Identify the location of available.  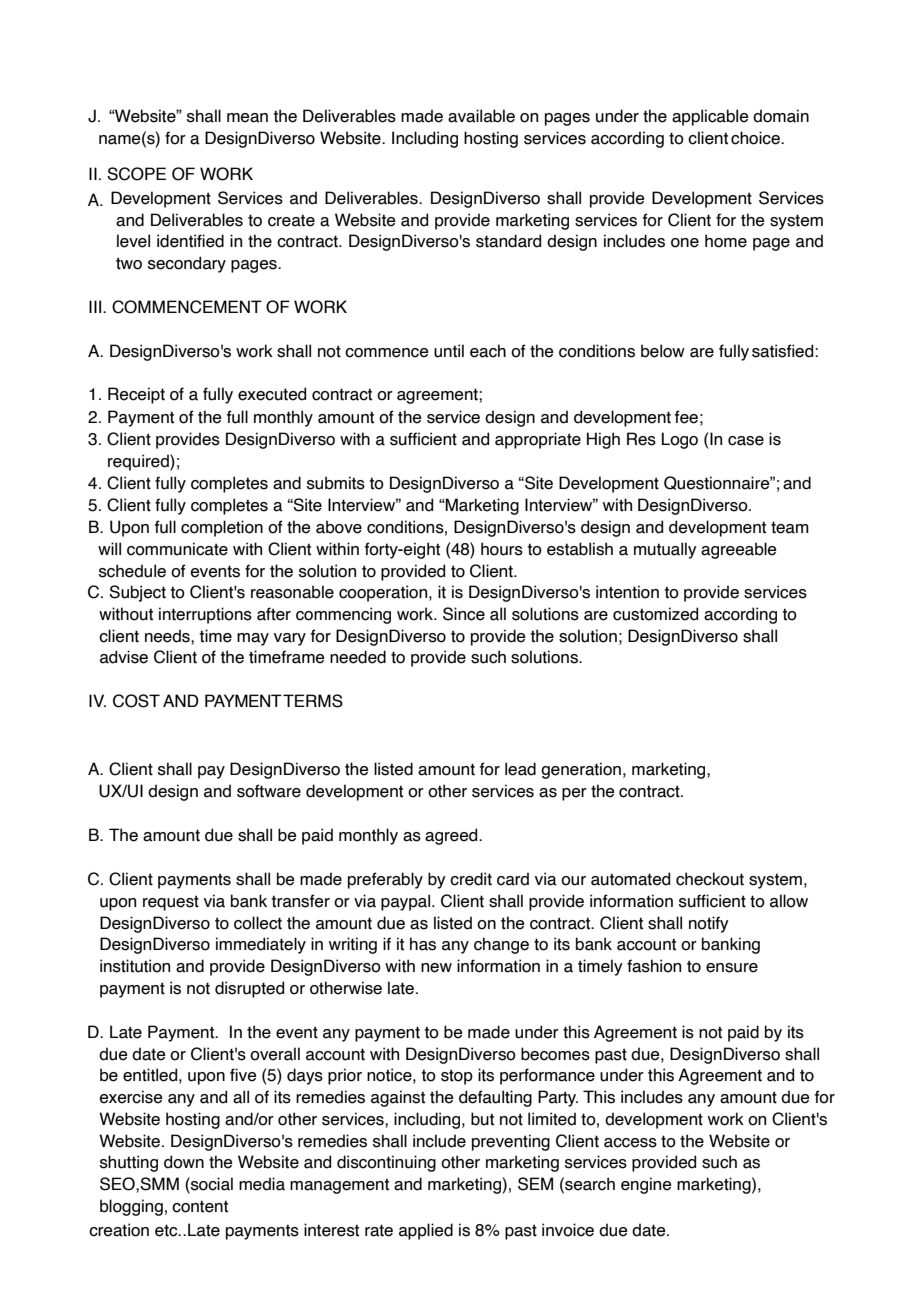
(481, 116).
